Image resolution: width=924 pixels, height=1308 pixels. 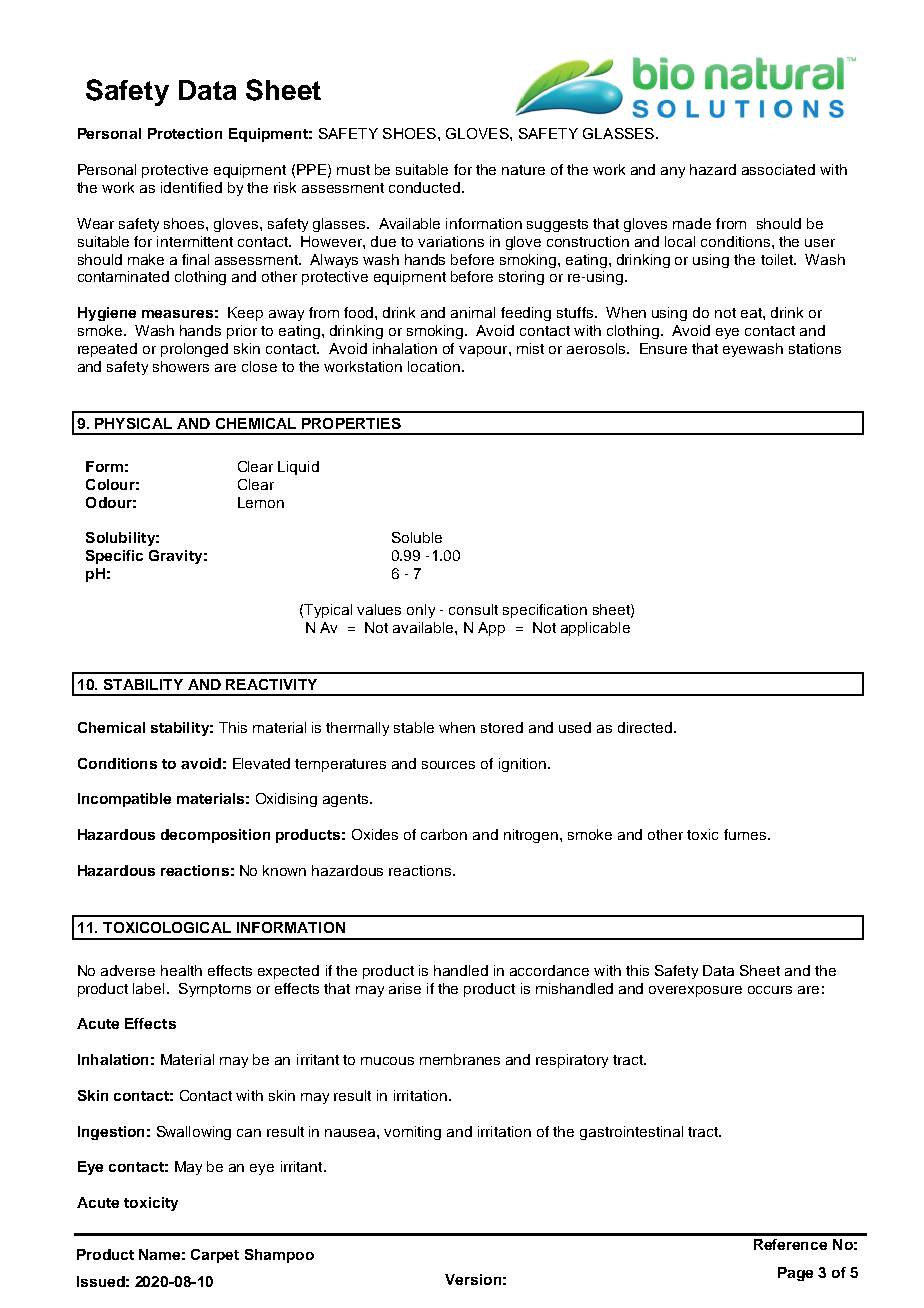 I want to click on Shampoo, so click(x=279, y=1256).
